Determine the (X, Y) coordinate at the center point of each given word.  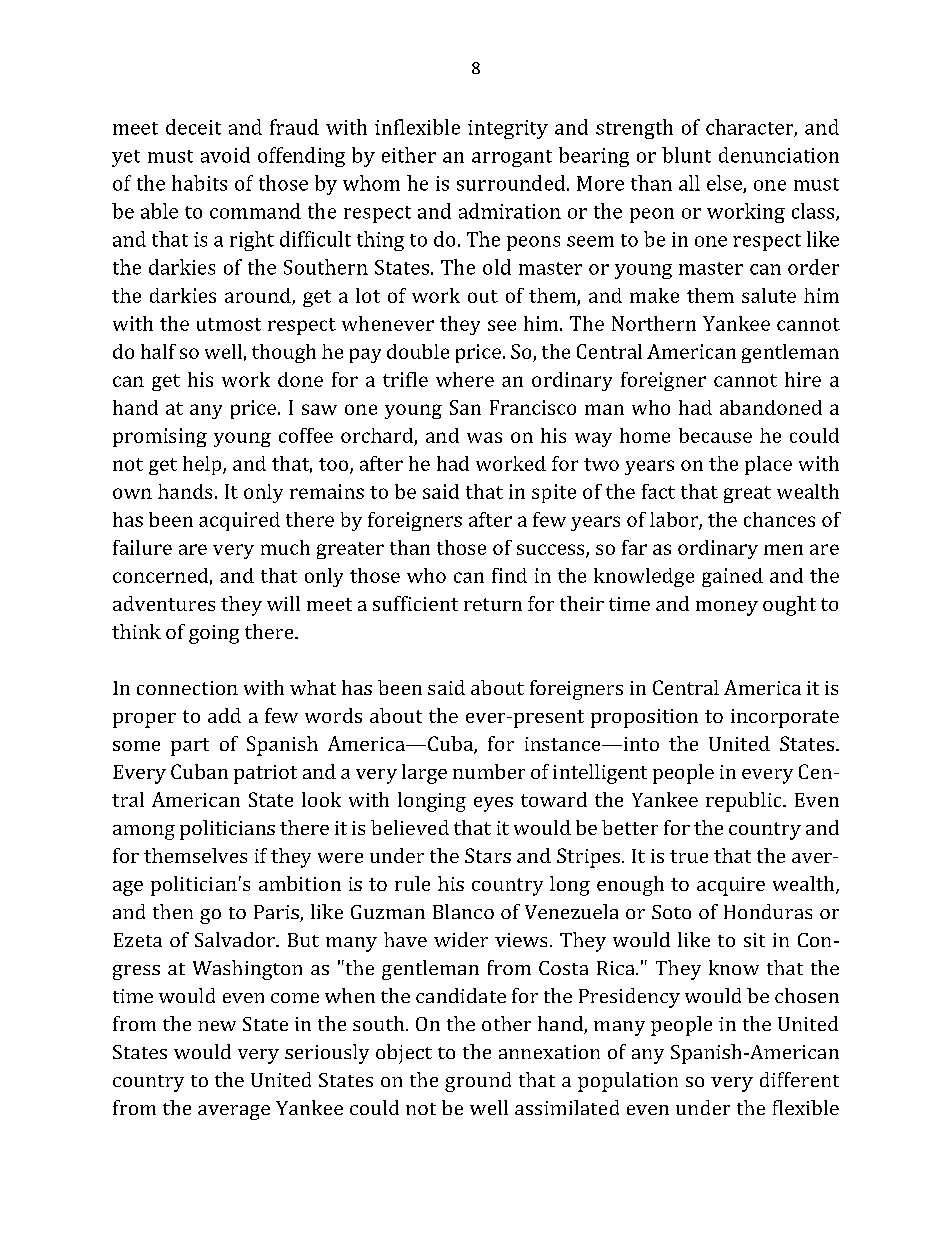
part (190, 747)
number (489, 771)
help (203, 465)
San (465, 407)
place (768, 465)
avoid (225, 155)
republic (745, 802)
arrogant (512, 158)
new (217, 1026)
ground (478, 1082)
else (725, 184)
